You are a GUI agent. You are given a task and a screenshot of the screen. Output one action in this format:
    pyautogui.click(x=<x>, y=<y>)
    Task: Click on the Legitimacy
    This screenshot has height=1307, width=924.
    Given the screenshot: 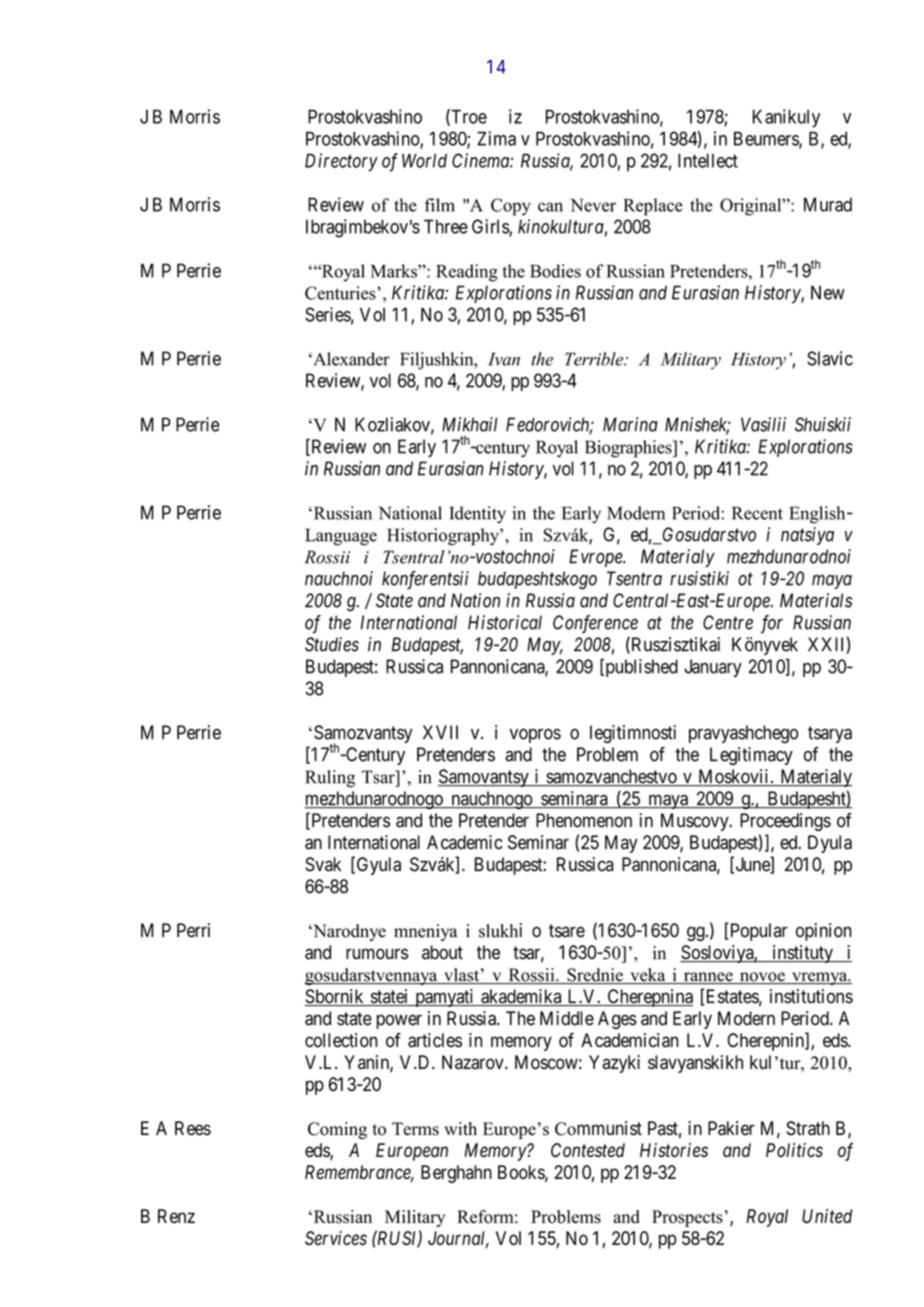 What is the action you would take?
    pyautogui.click(x=751, y=756)
